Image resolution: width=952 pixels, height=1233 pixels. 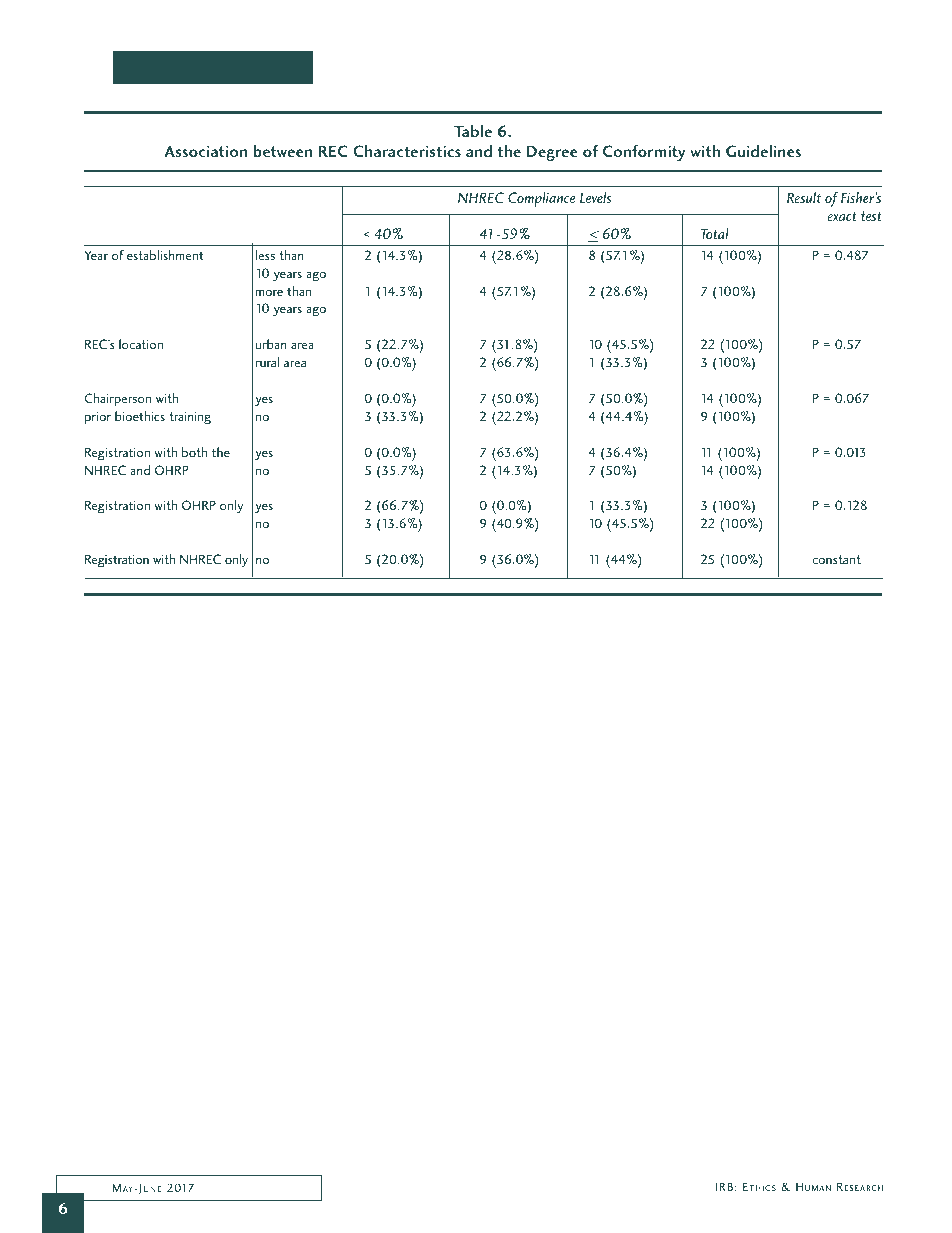 I want to click on establishment, so click(x=165, y=255).
